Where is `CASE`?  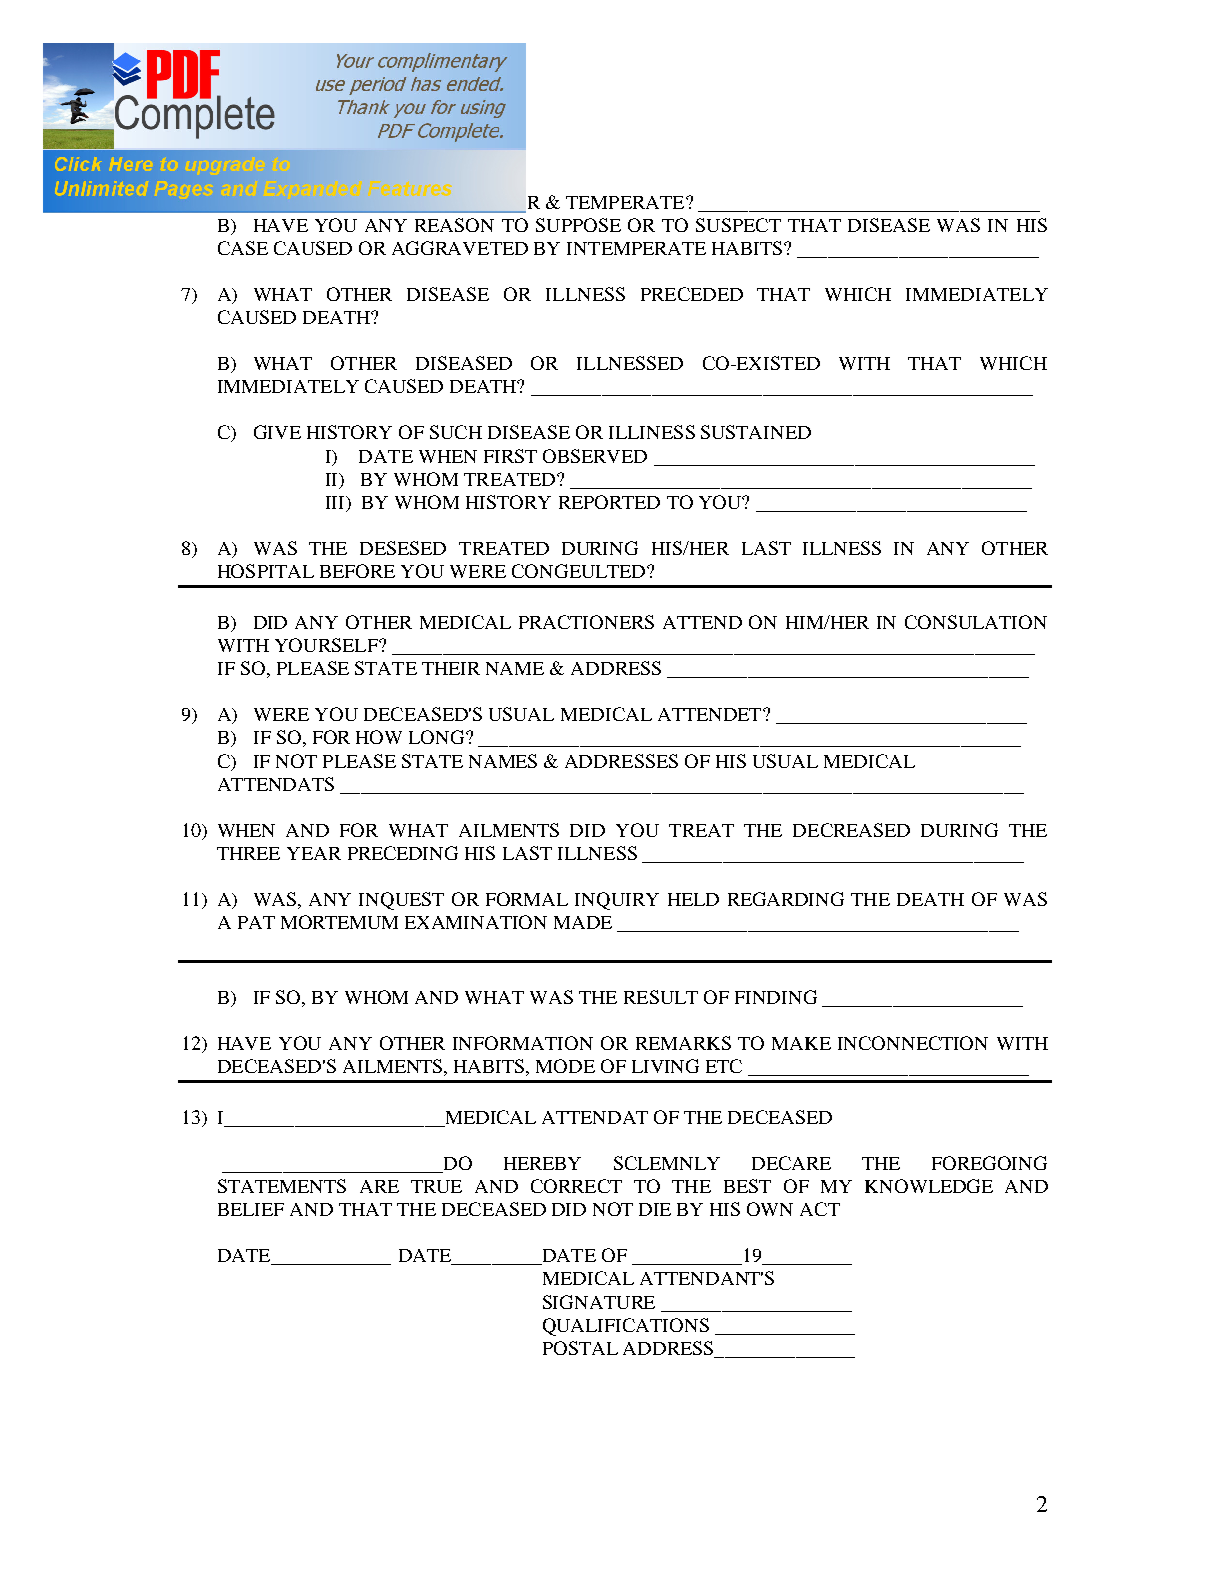 CASE is located at coordinates (243, 248).
